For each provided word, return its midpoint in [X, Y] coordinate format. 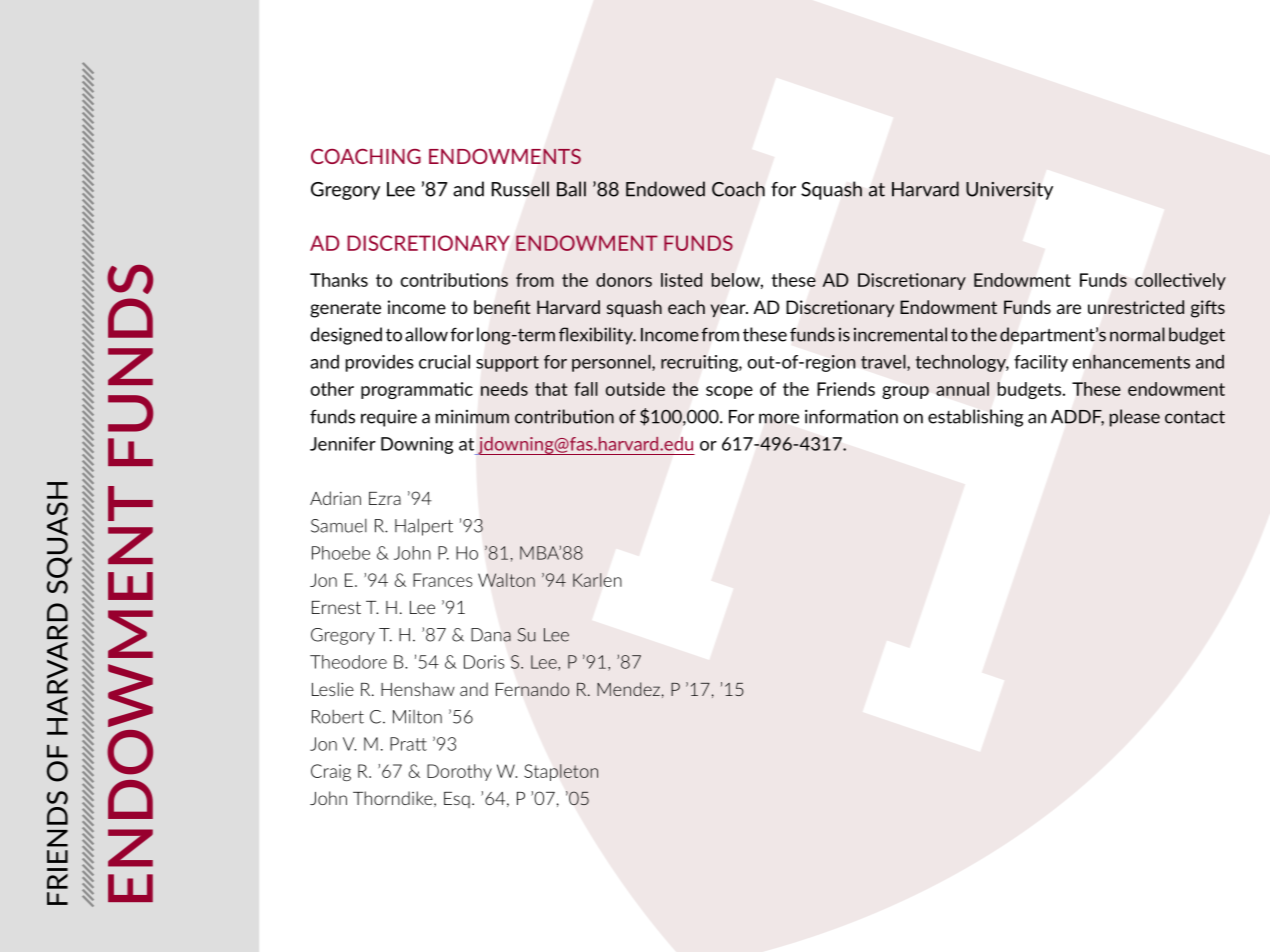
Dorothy [459, 772]
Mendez [628, 689]
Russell [520, 189]
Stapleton [561, 772]
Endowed [665, 189]
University [1009, 191]
